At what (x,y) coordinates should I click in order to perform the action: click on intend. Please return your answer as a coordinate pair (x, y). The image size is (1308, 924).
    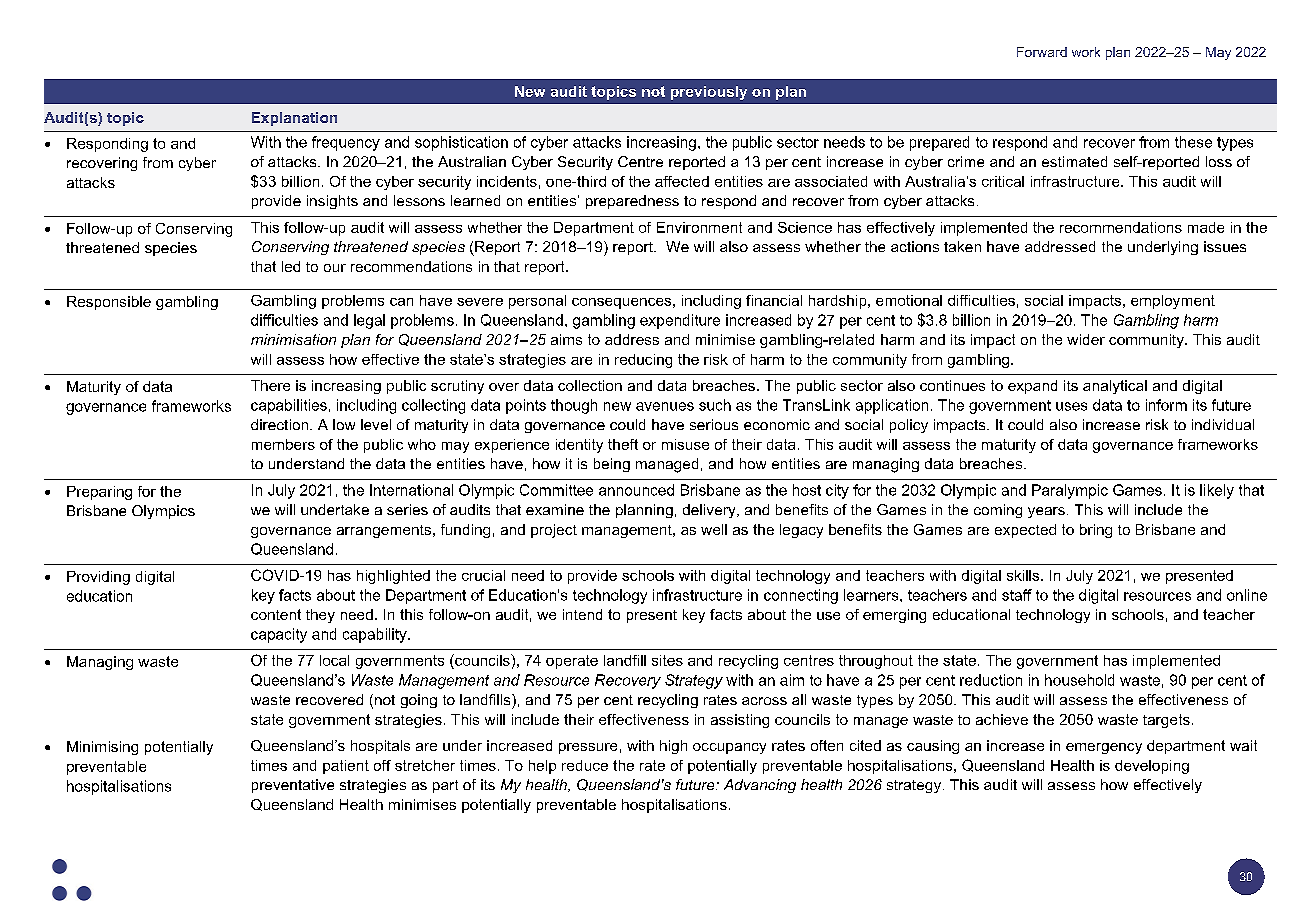
    Looking at the image, I should click on (582, 614).
